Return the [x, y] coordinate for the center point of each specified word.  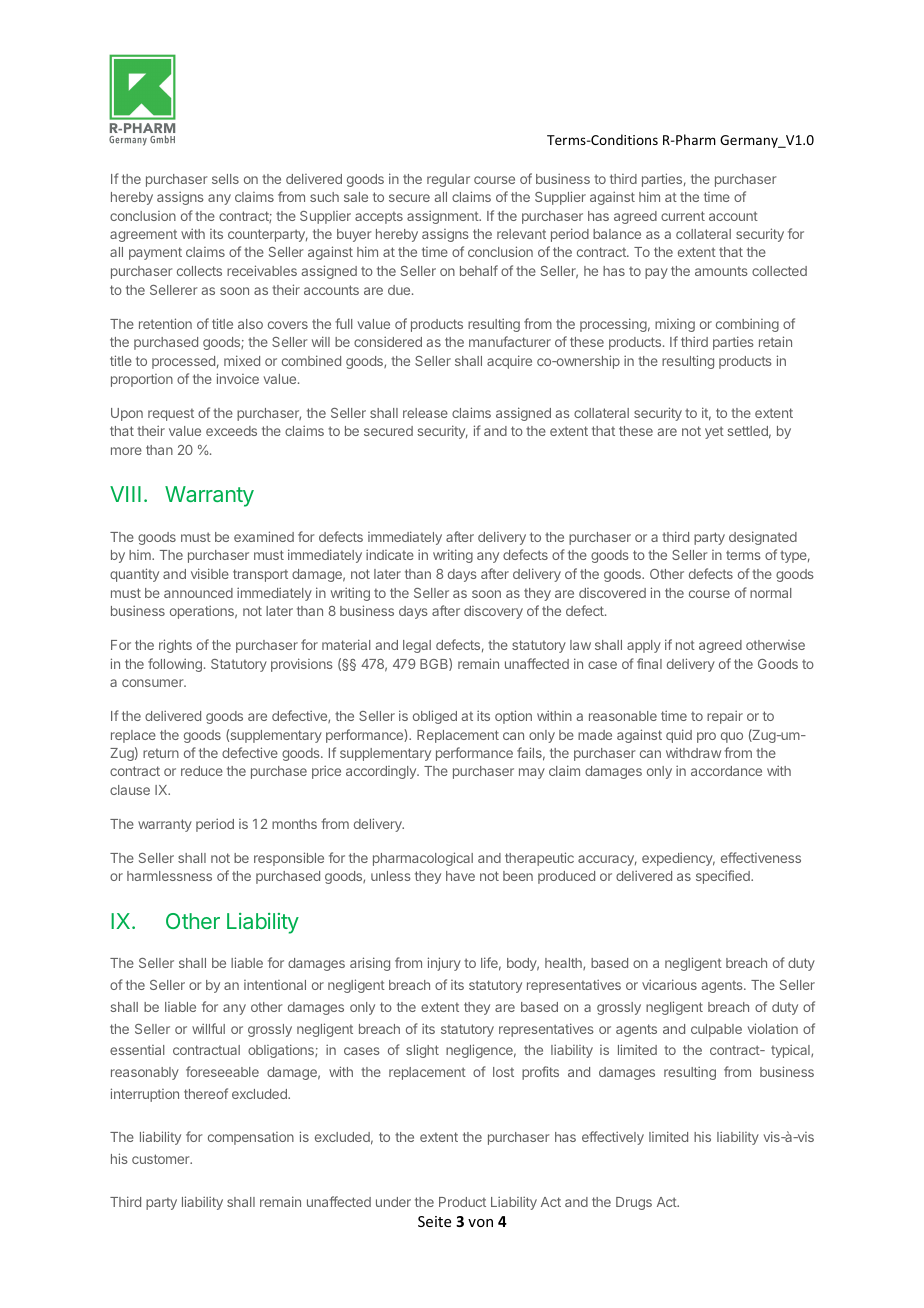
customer [162, 1159]
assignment [444, 217]
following [175, 665]
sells [225, 179]
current [683, 216]
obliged [435, 717]
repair [725, 717]
